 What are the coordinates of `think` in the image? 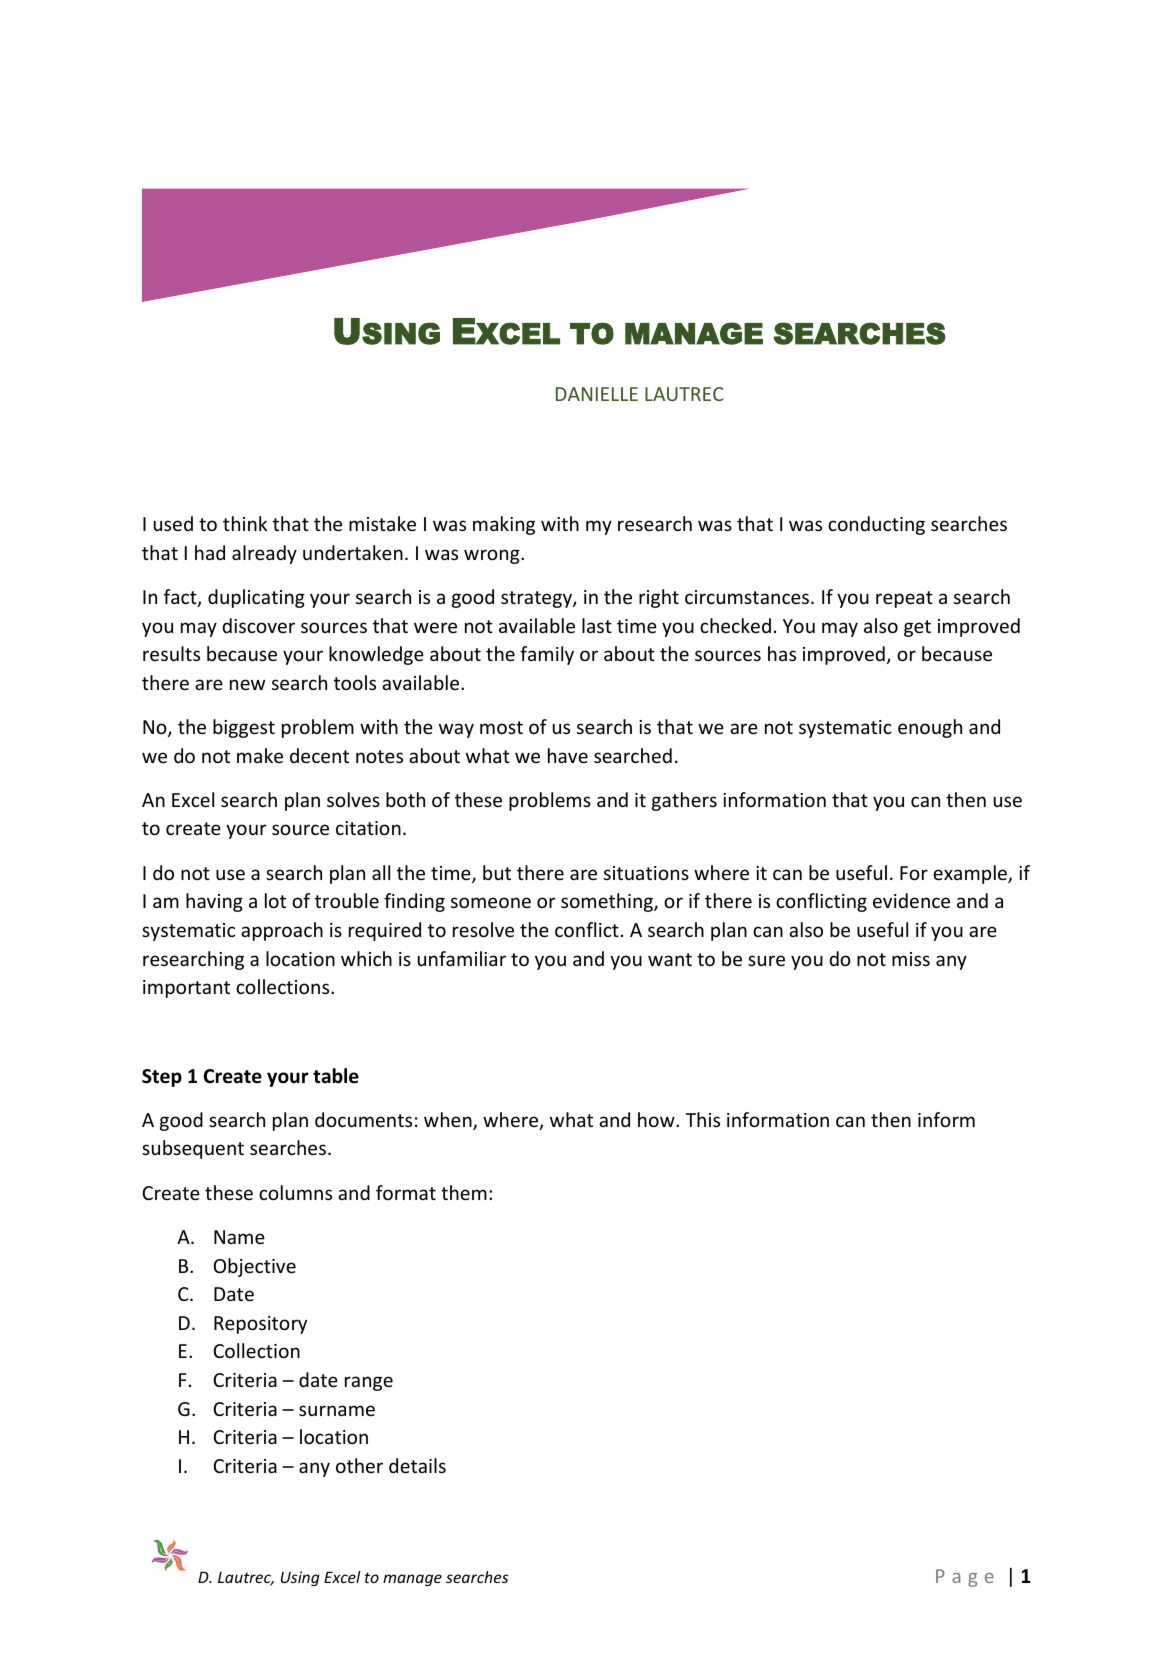 It's located at (245, 523).
